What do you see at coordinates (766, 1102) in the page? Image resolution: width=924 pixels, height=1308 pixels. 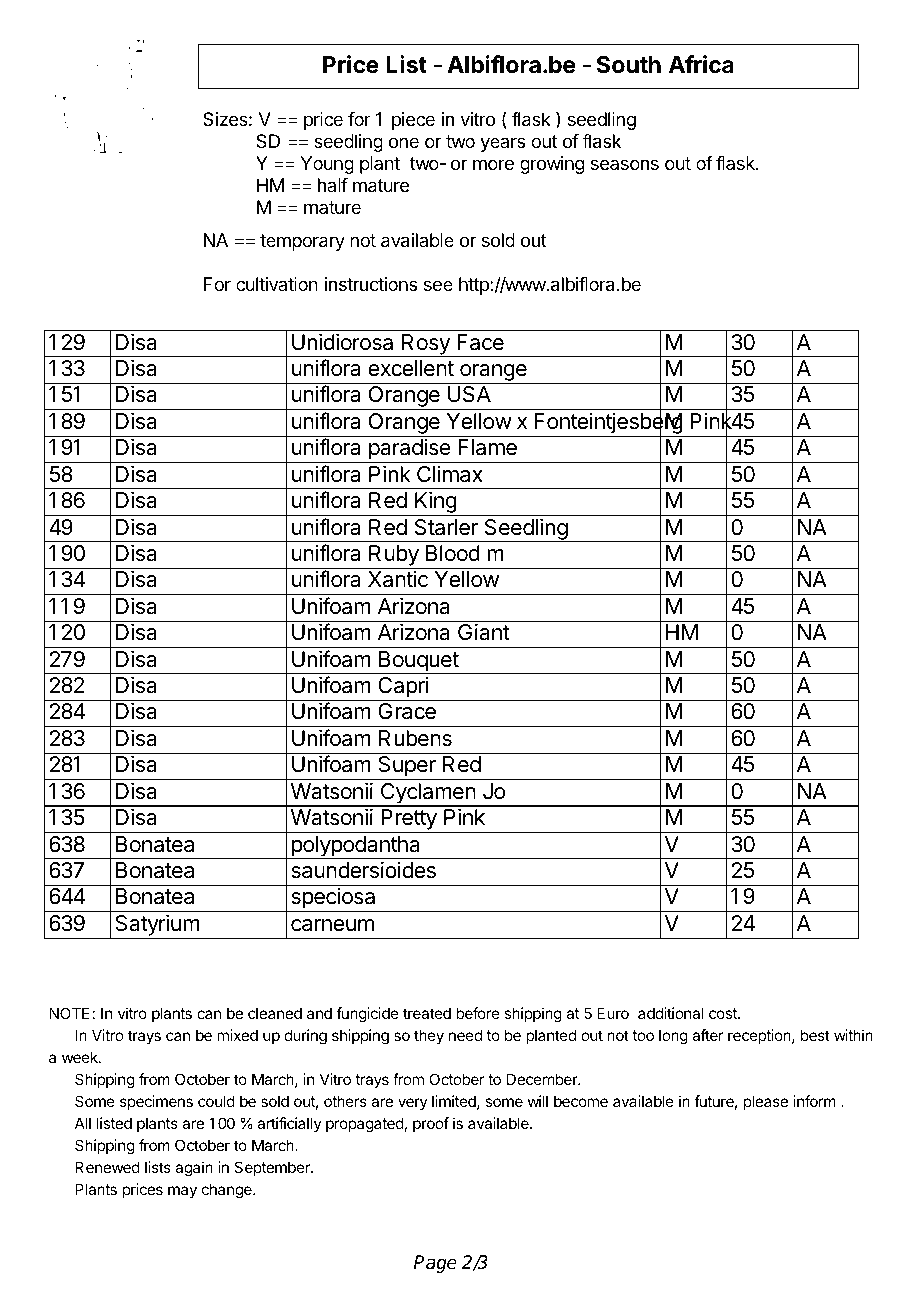 I see `please` at bounding box center [766, 1102].
